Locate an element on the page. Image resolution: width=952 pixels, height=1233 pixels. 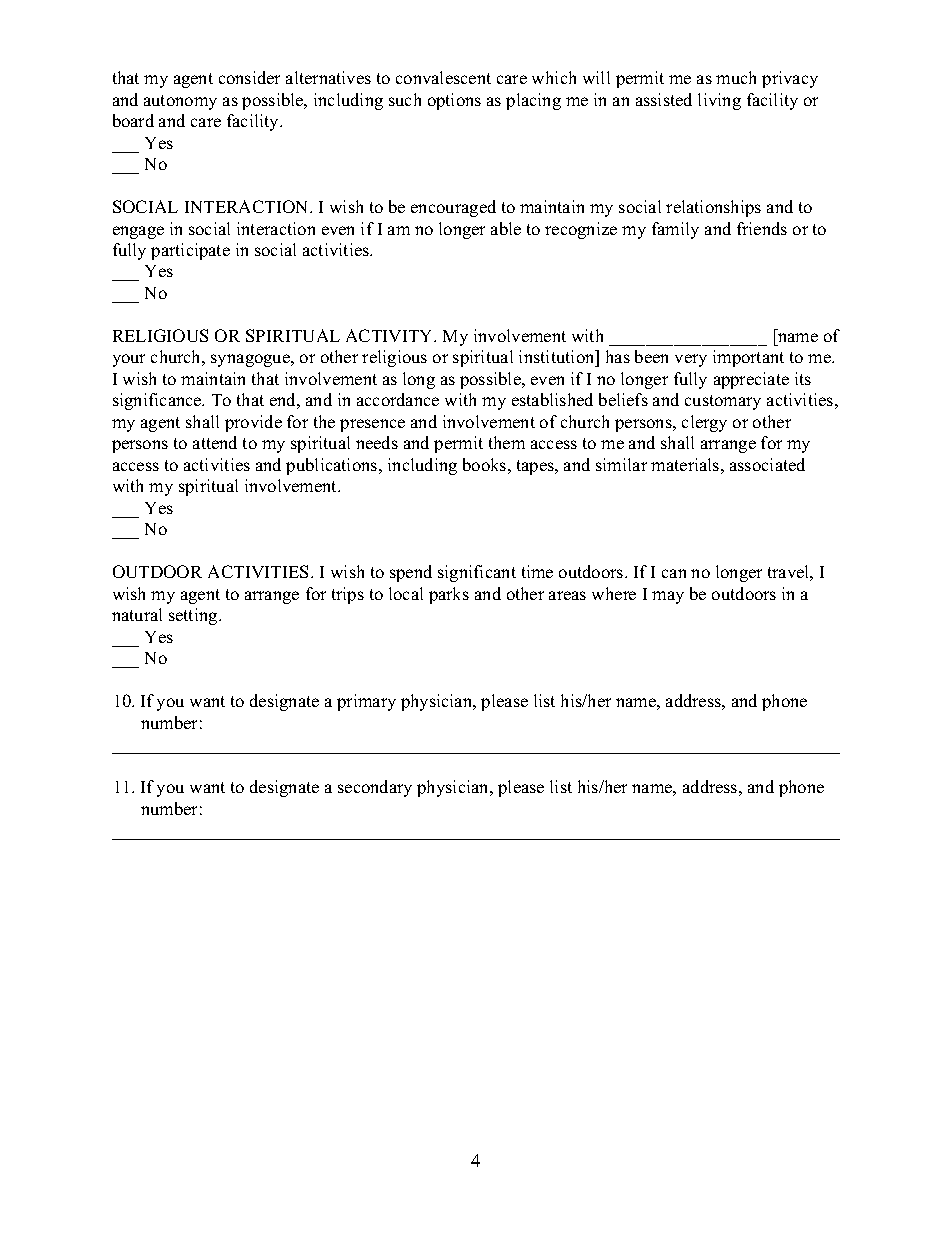
them is located at coordinates (507, 442).
